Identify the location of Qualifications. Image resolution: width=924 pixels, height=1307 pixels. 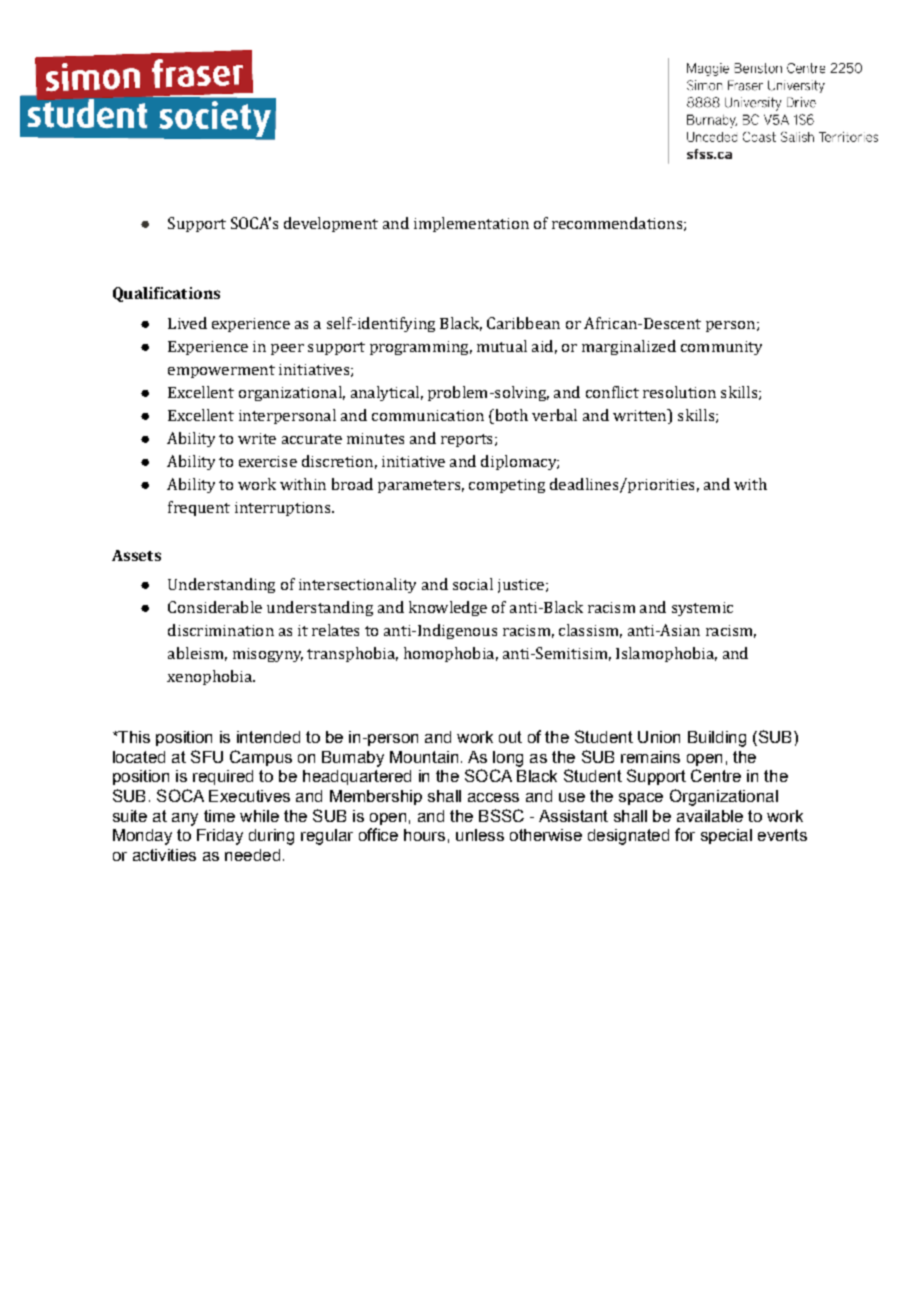
(166, 294).
